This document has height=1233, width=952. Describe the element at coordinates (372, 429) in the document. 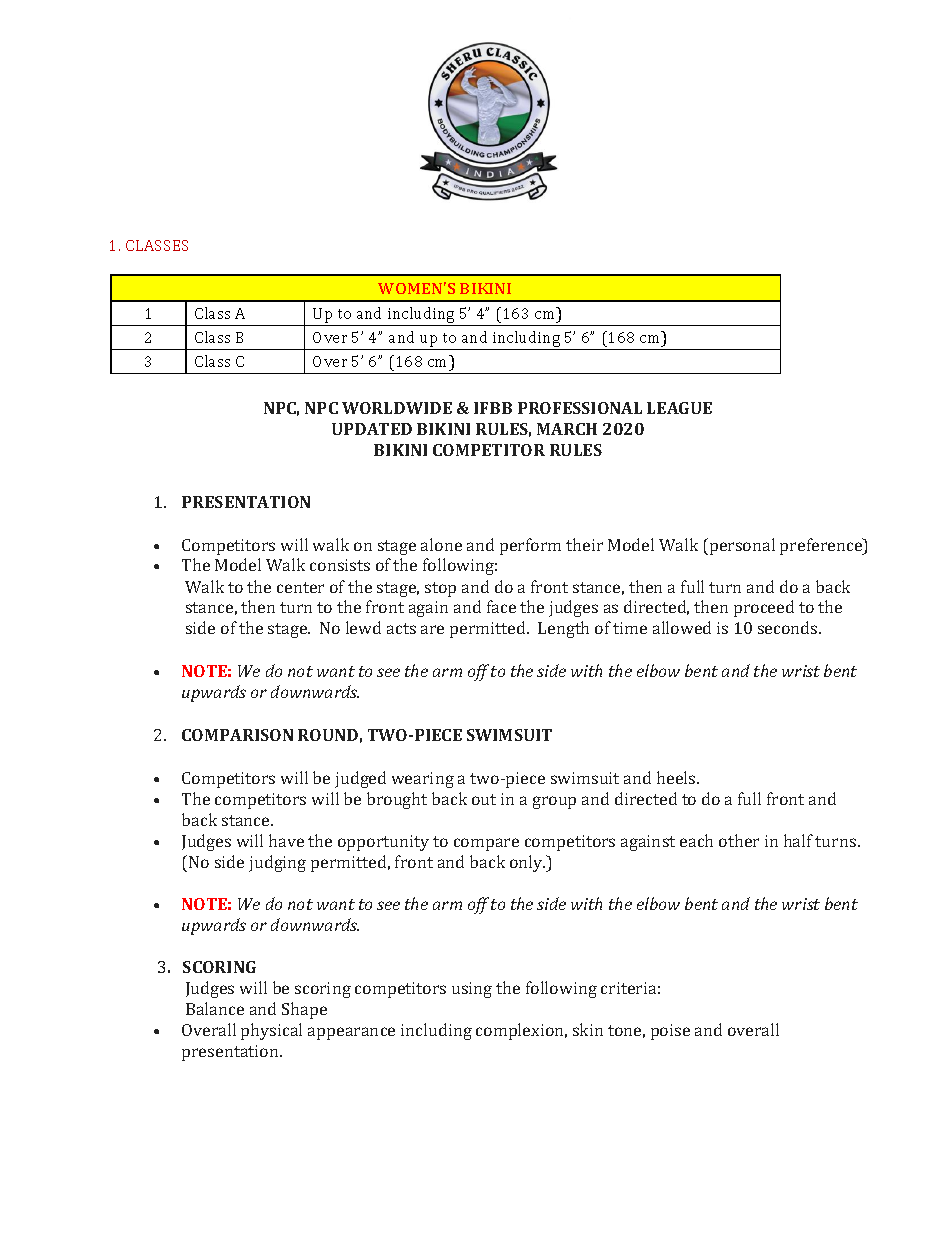

I see `UPDATED` at that location.
